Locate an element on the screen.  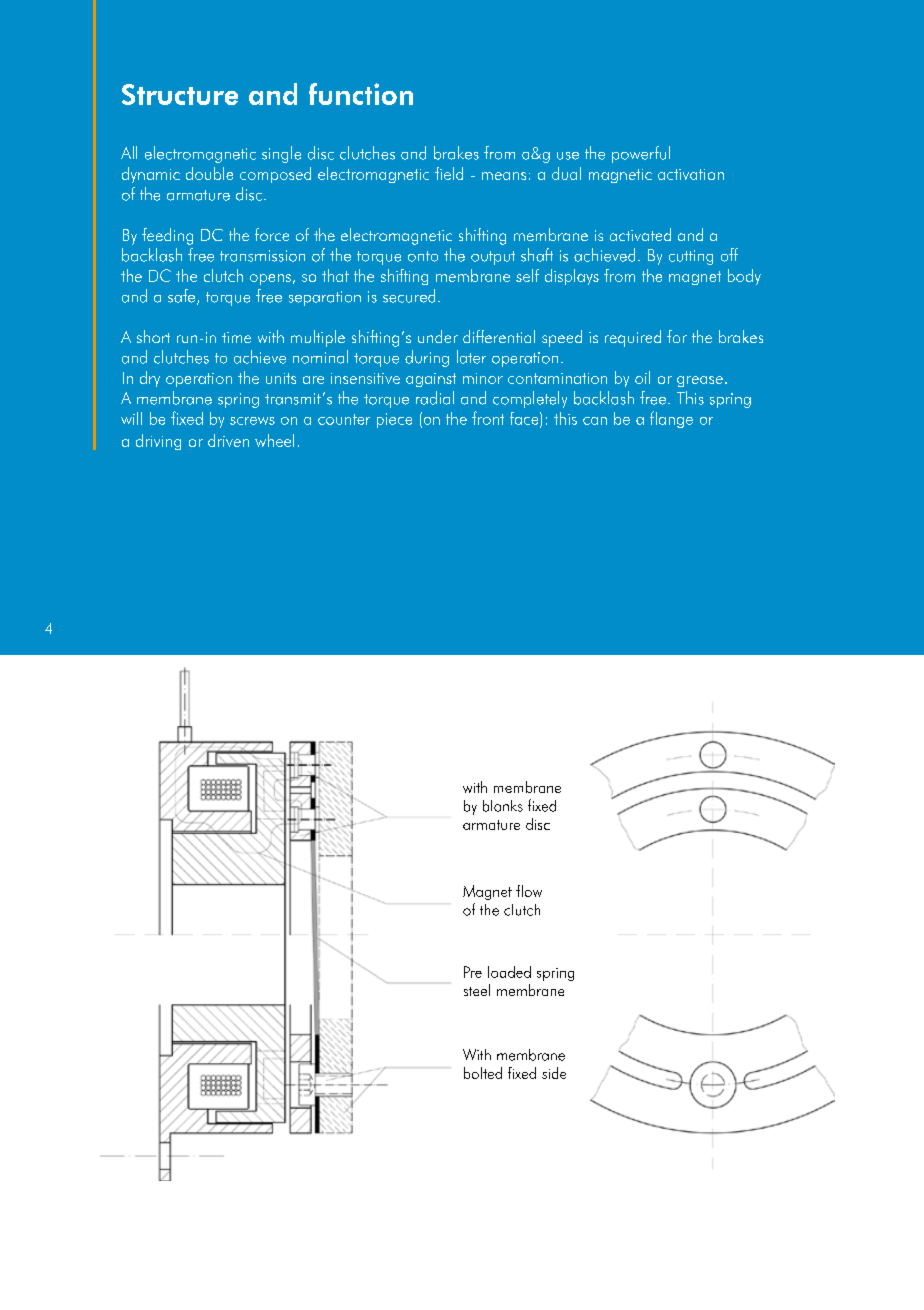
blanks is located at coordinates (503, 806).
